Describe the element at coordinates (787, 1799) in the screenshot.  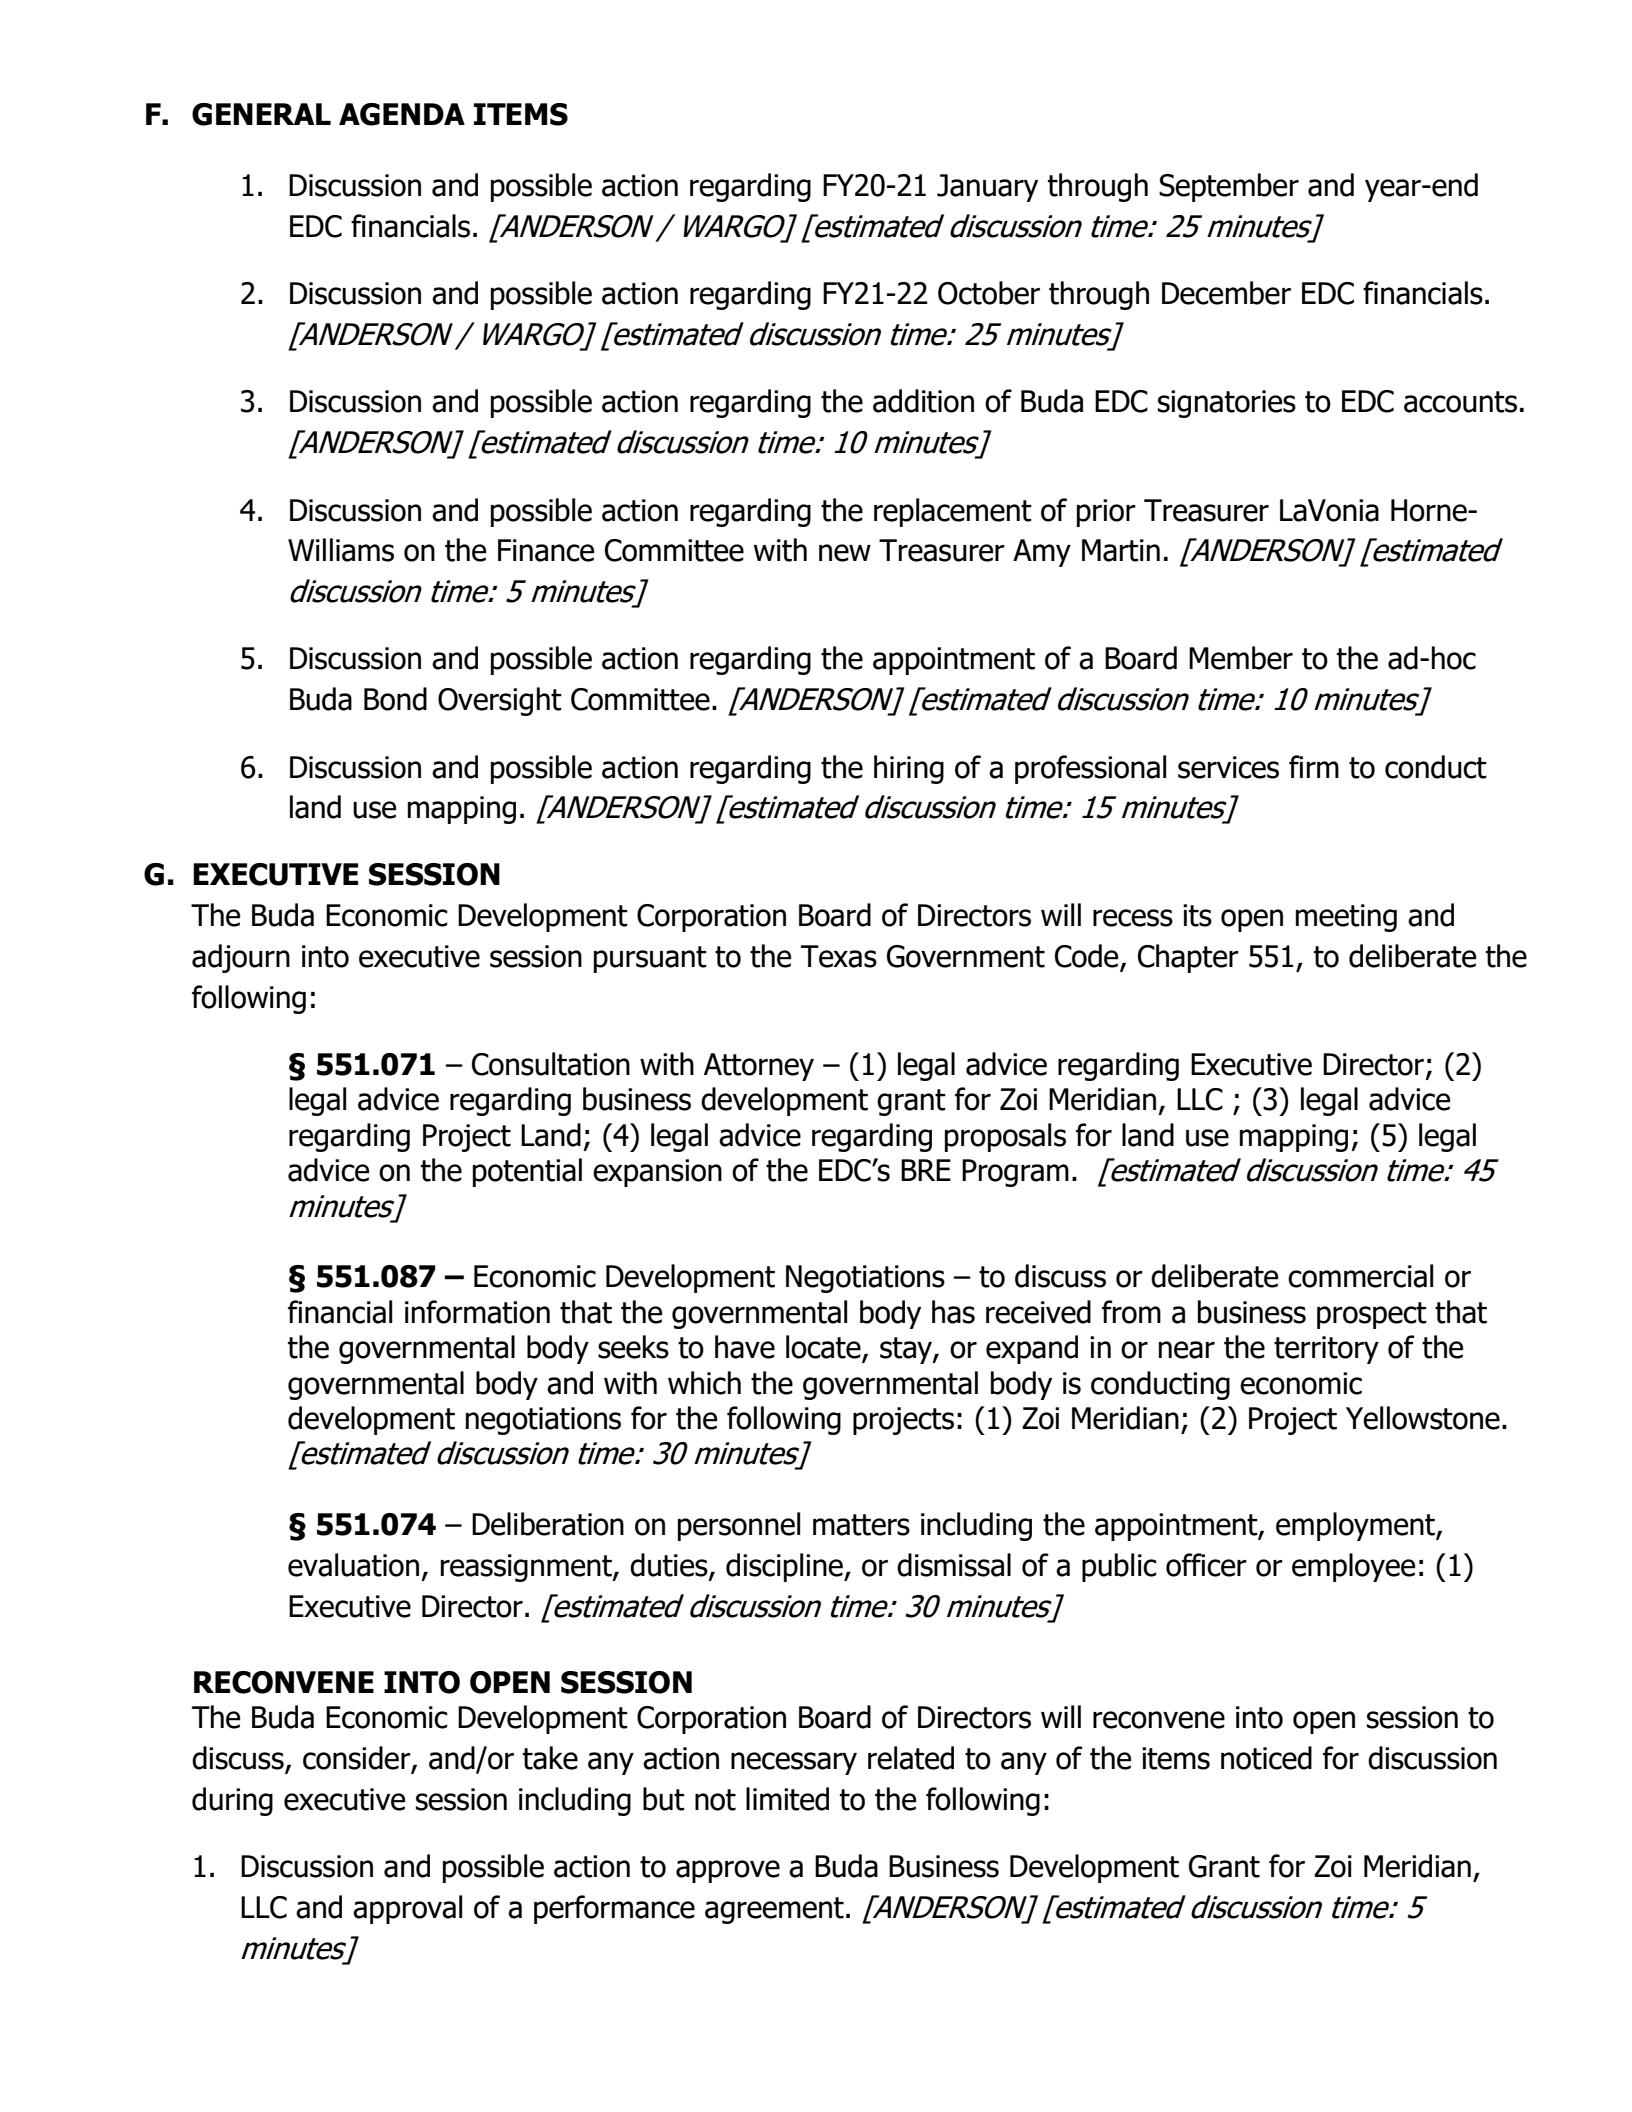
I see `limited` at that location.
